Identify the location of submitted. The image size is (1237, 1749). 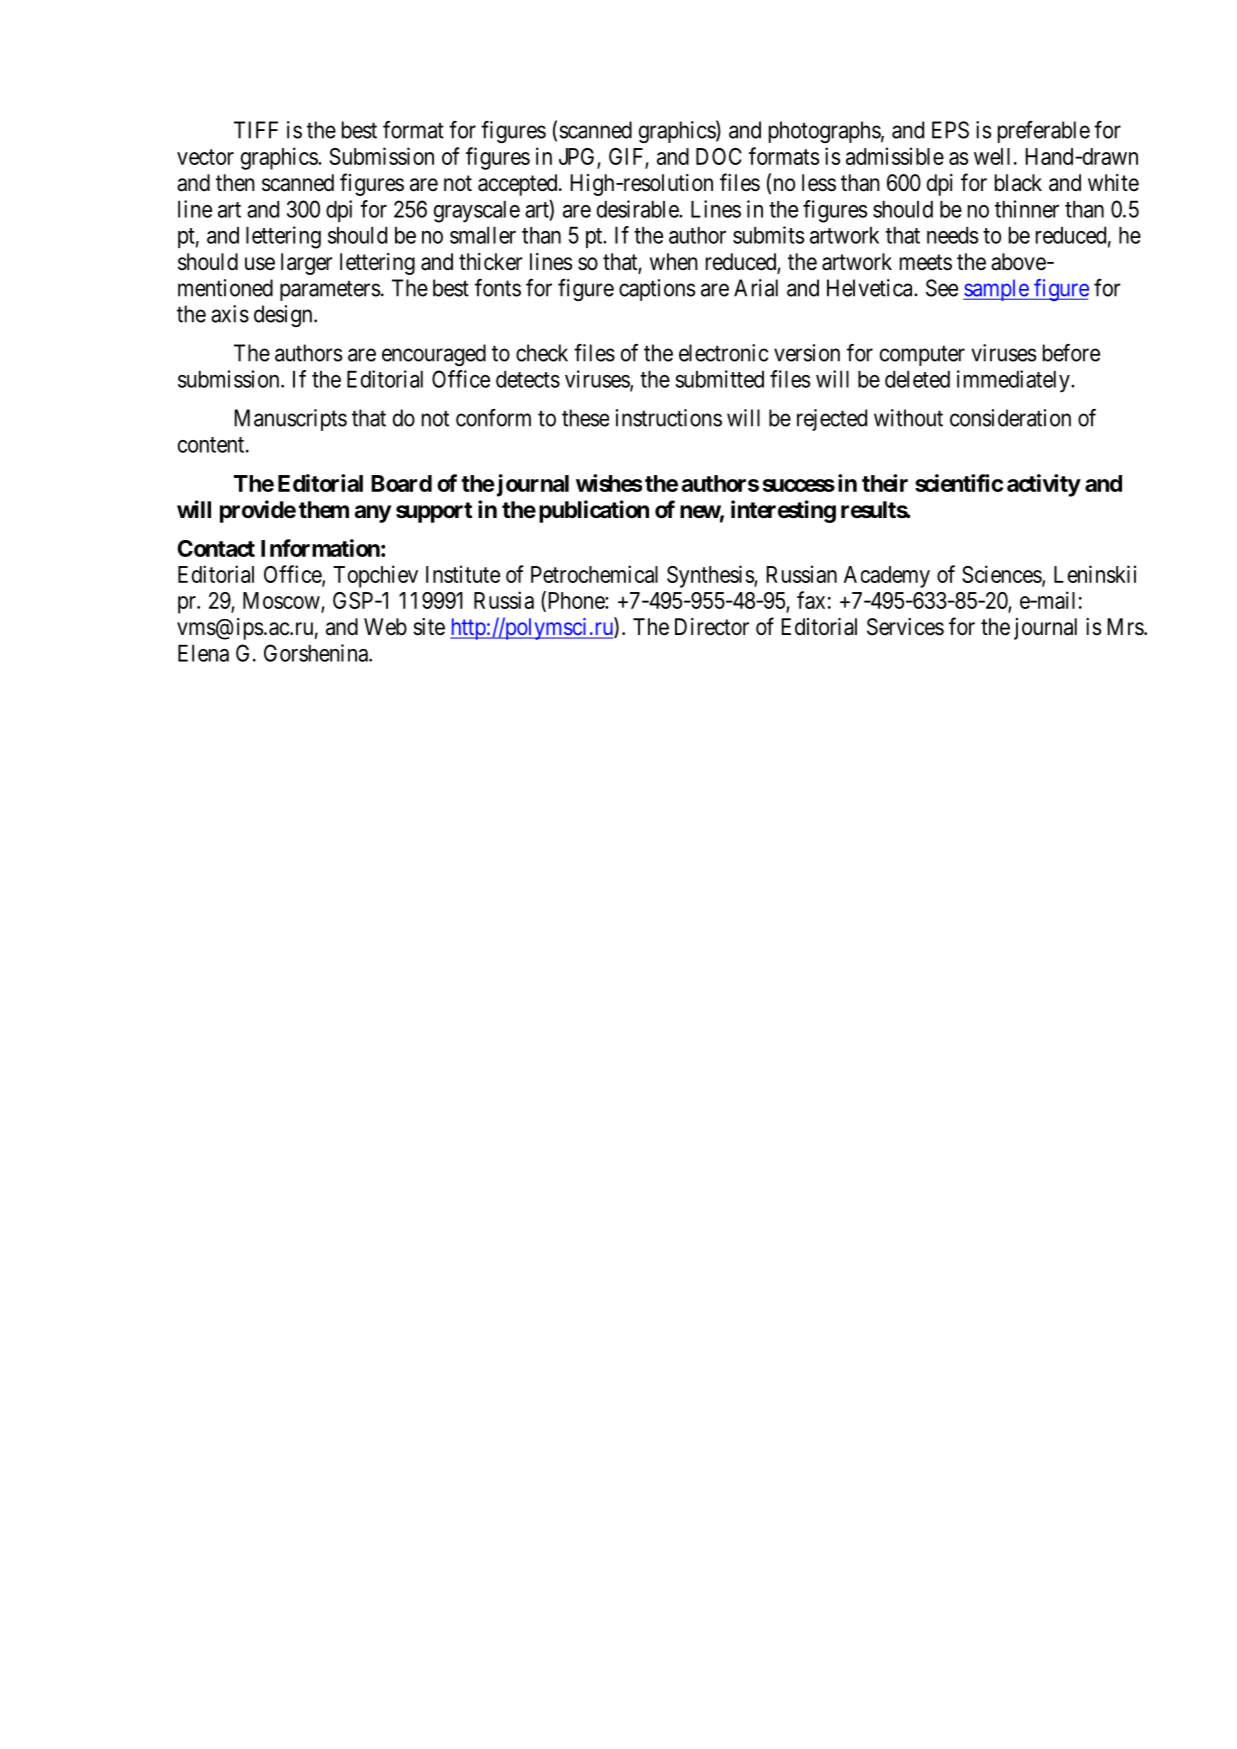
(719, 379).
